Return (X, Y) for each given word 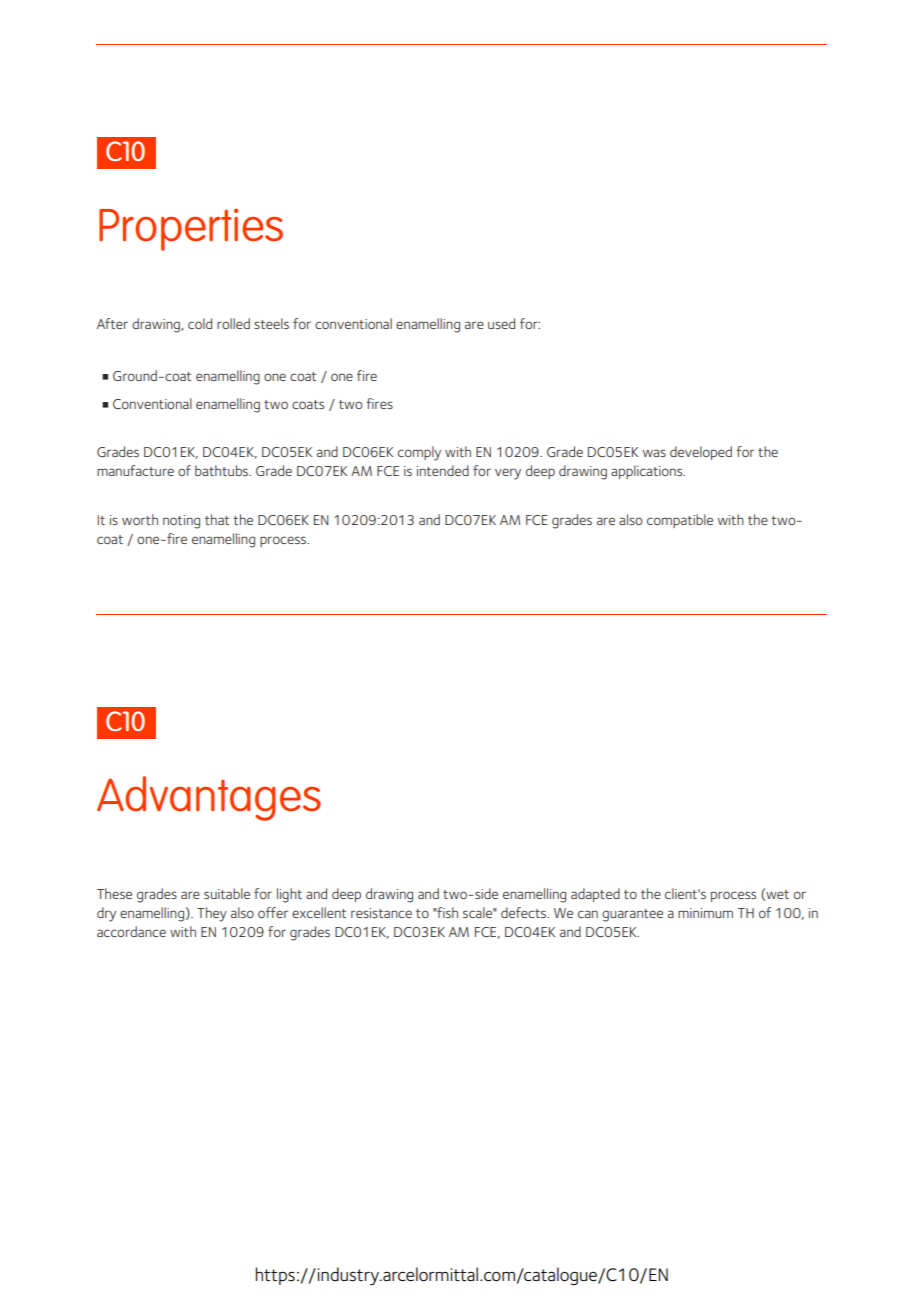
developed (701, 453)
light (289, 895)
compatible (680, 521)
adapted (595, 895)
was (654, 453)
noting (181, 522)
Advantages (209, 798)
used (501, 323)
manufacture (135, 470)
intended (443, 470)
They (212, 914)
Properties (191, 230)
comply (419, 453)
